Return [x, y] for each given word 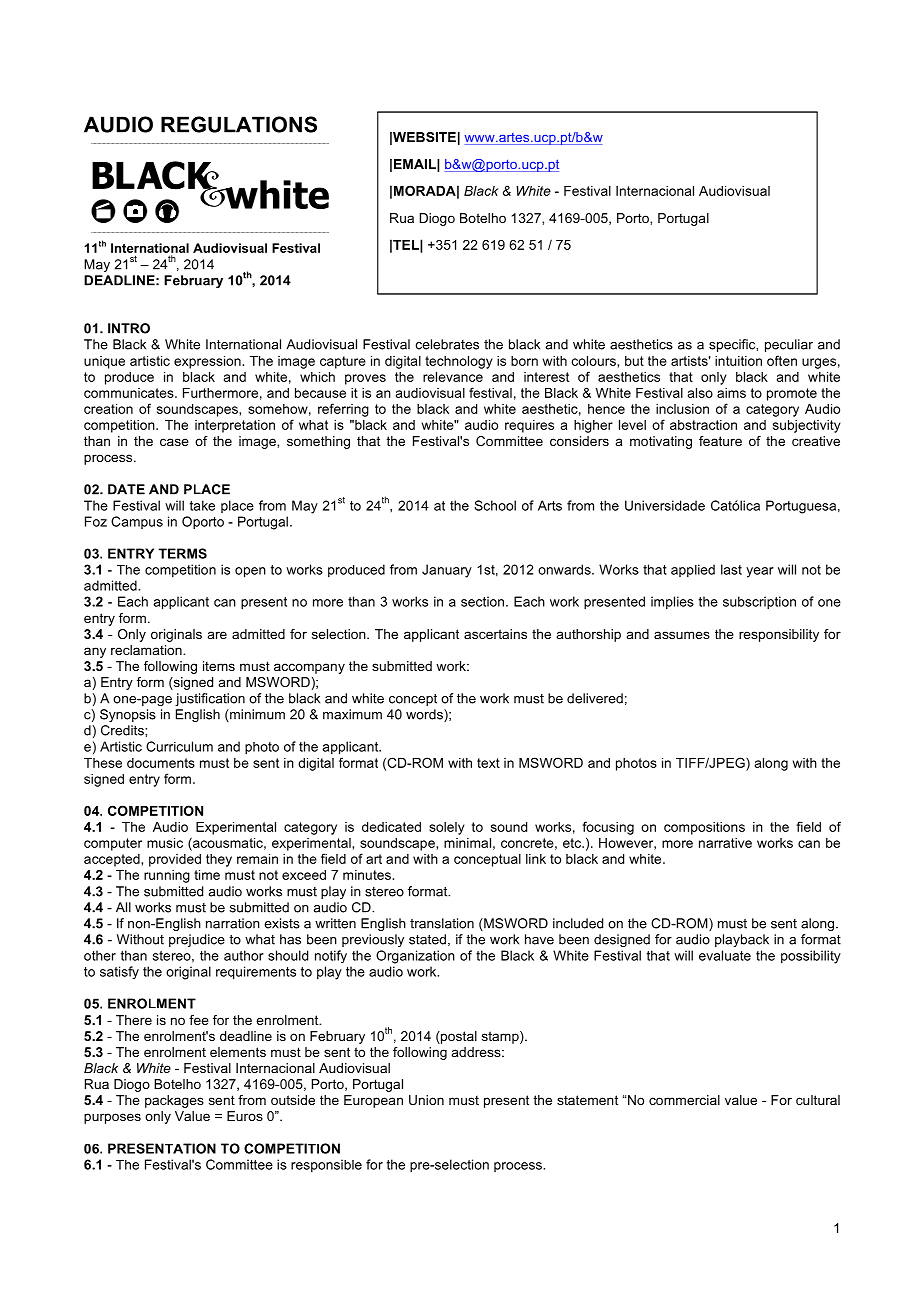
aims [731, 393]
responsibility [779, 635]
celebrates [447, 344]
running [167, 876]
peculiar [789, 345]
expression [207, 362]
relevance [453, 377]
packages [174, 1101]
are [217, 635]
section [484, 601]
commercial [684, 1100]
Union [426, 1100]
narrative [725, 843]
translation [442, 923]
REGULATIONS [239, 124]
